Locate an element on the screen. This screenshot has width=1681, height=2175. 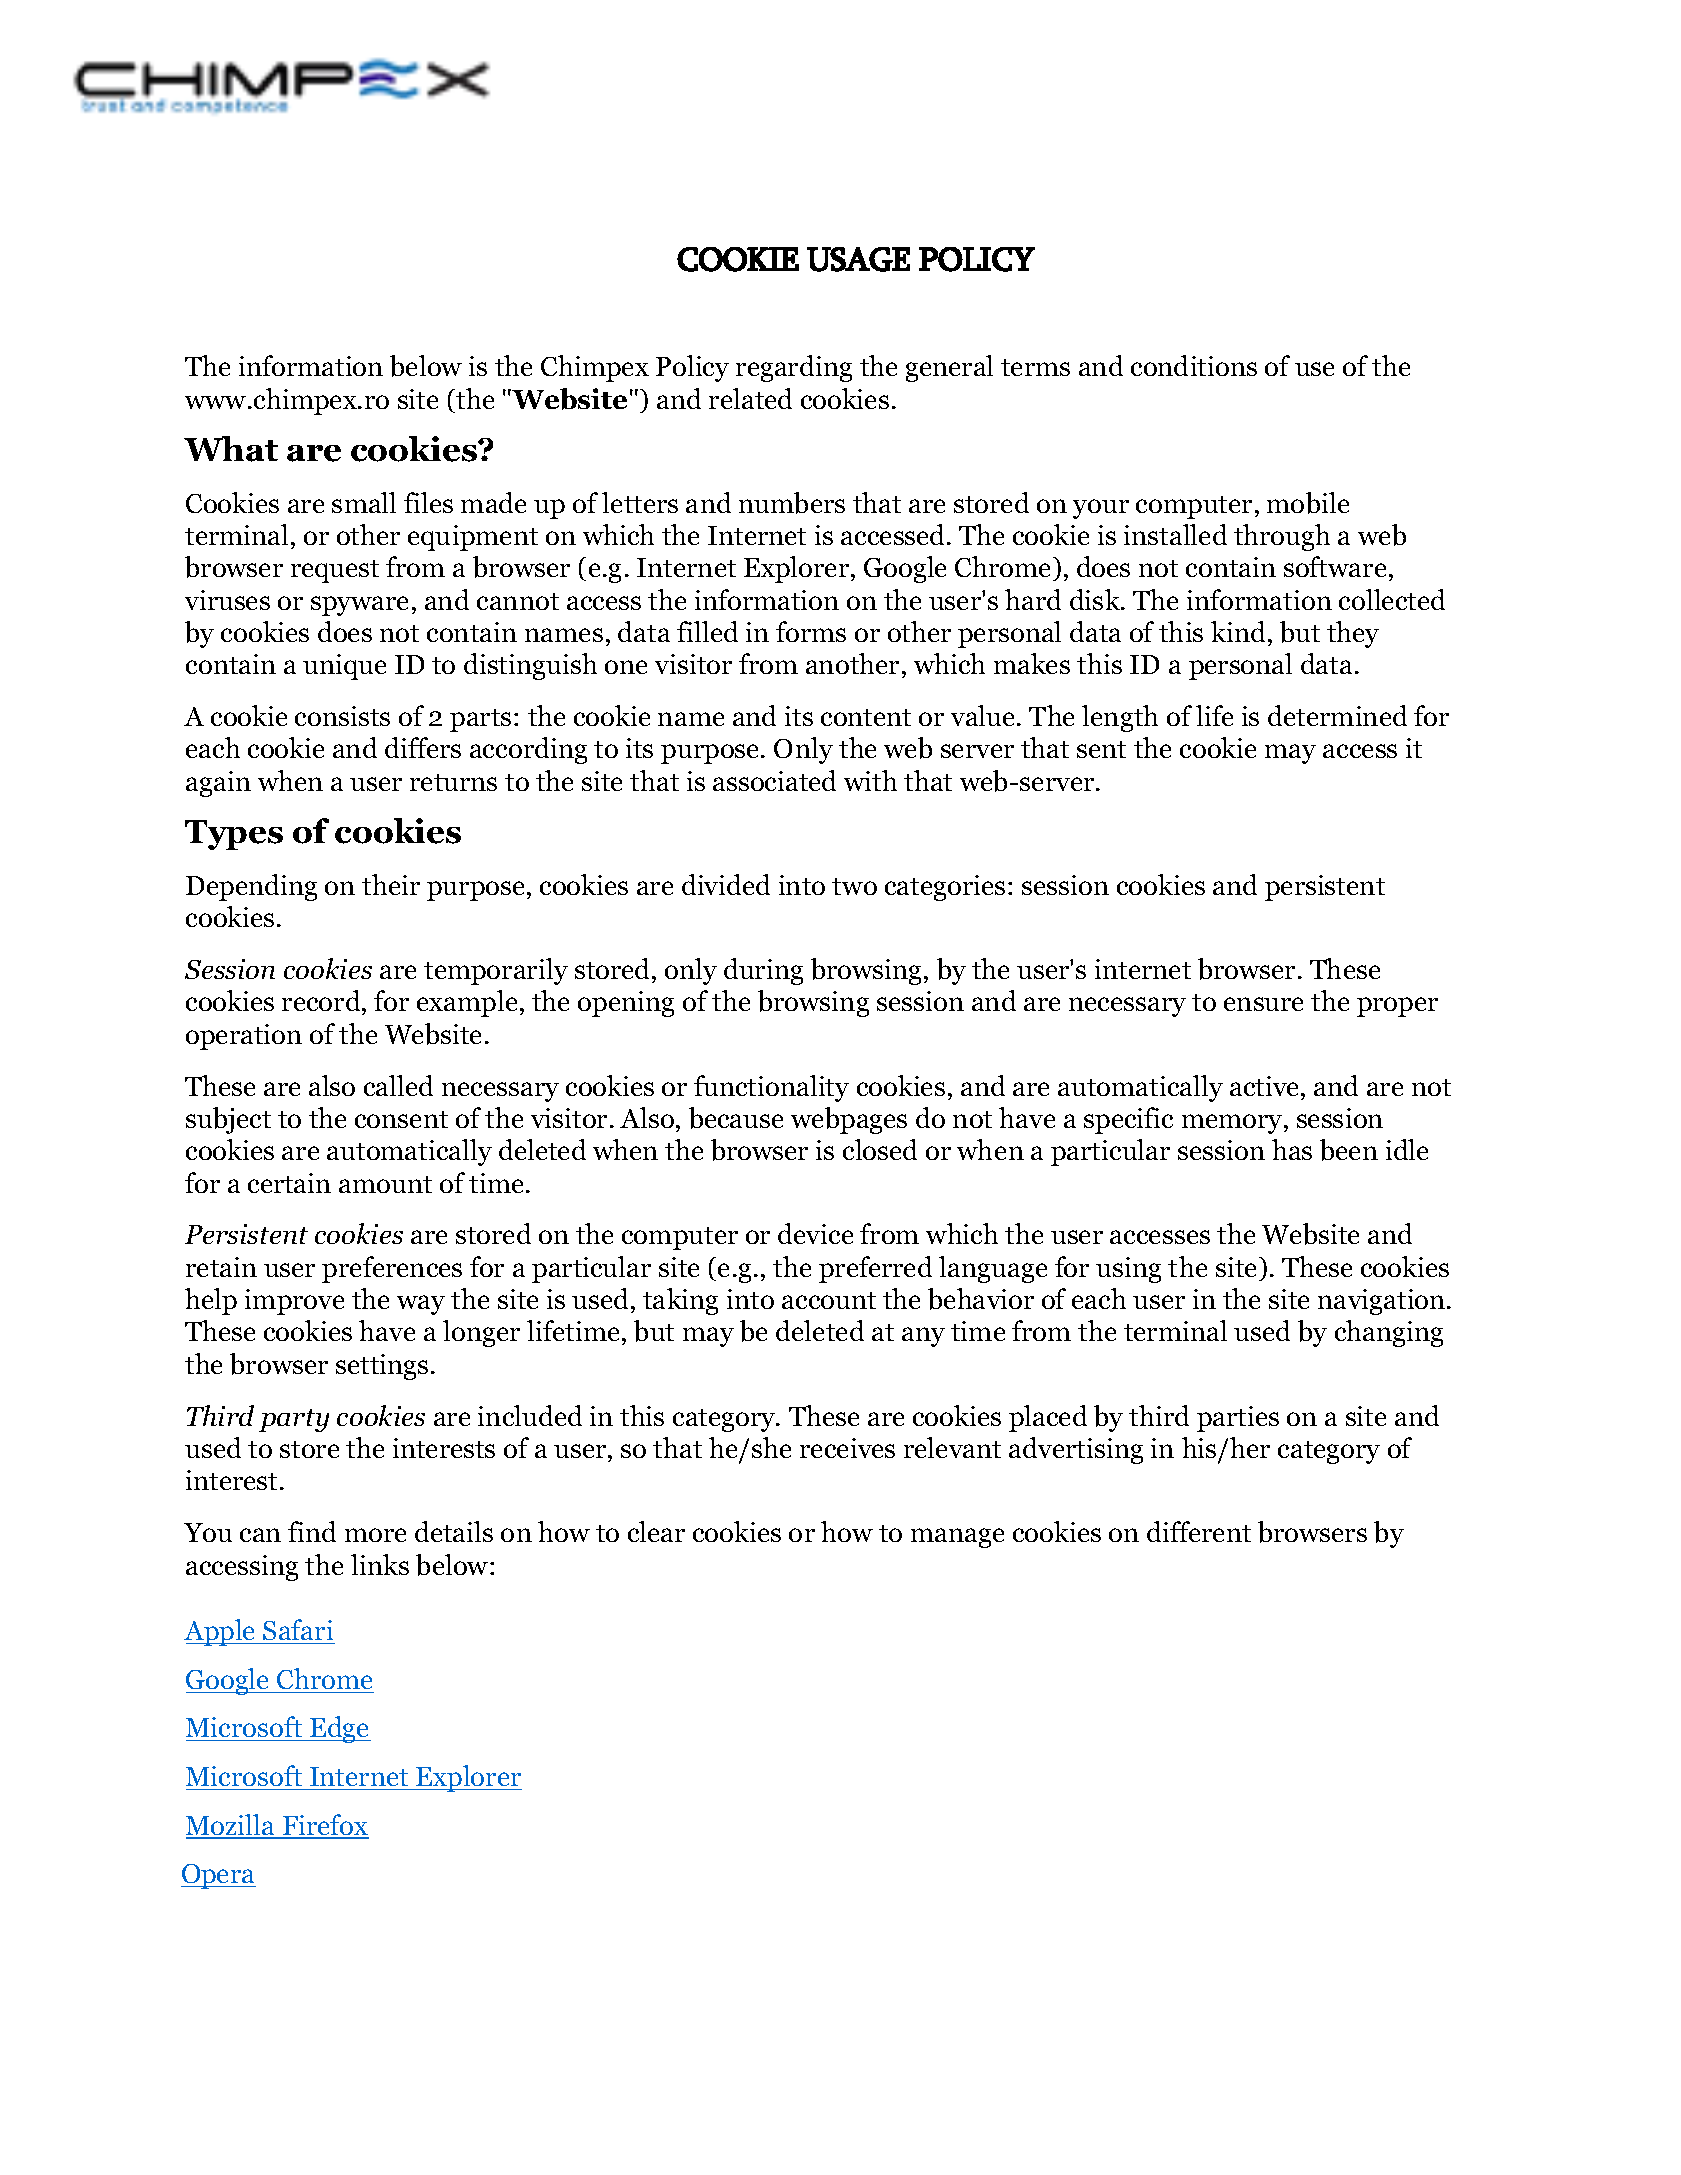
functionality is located at coordinates (771, 1088).
